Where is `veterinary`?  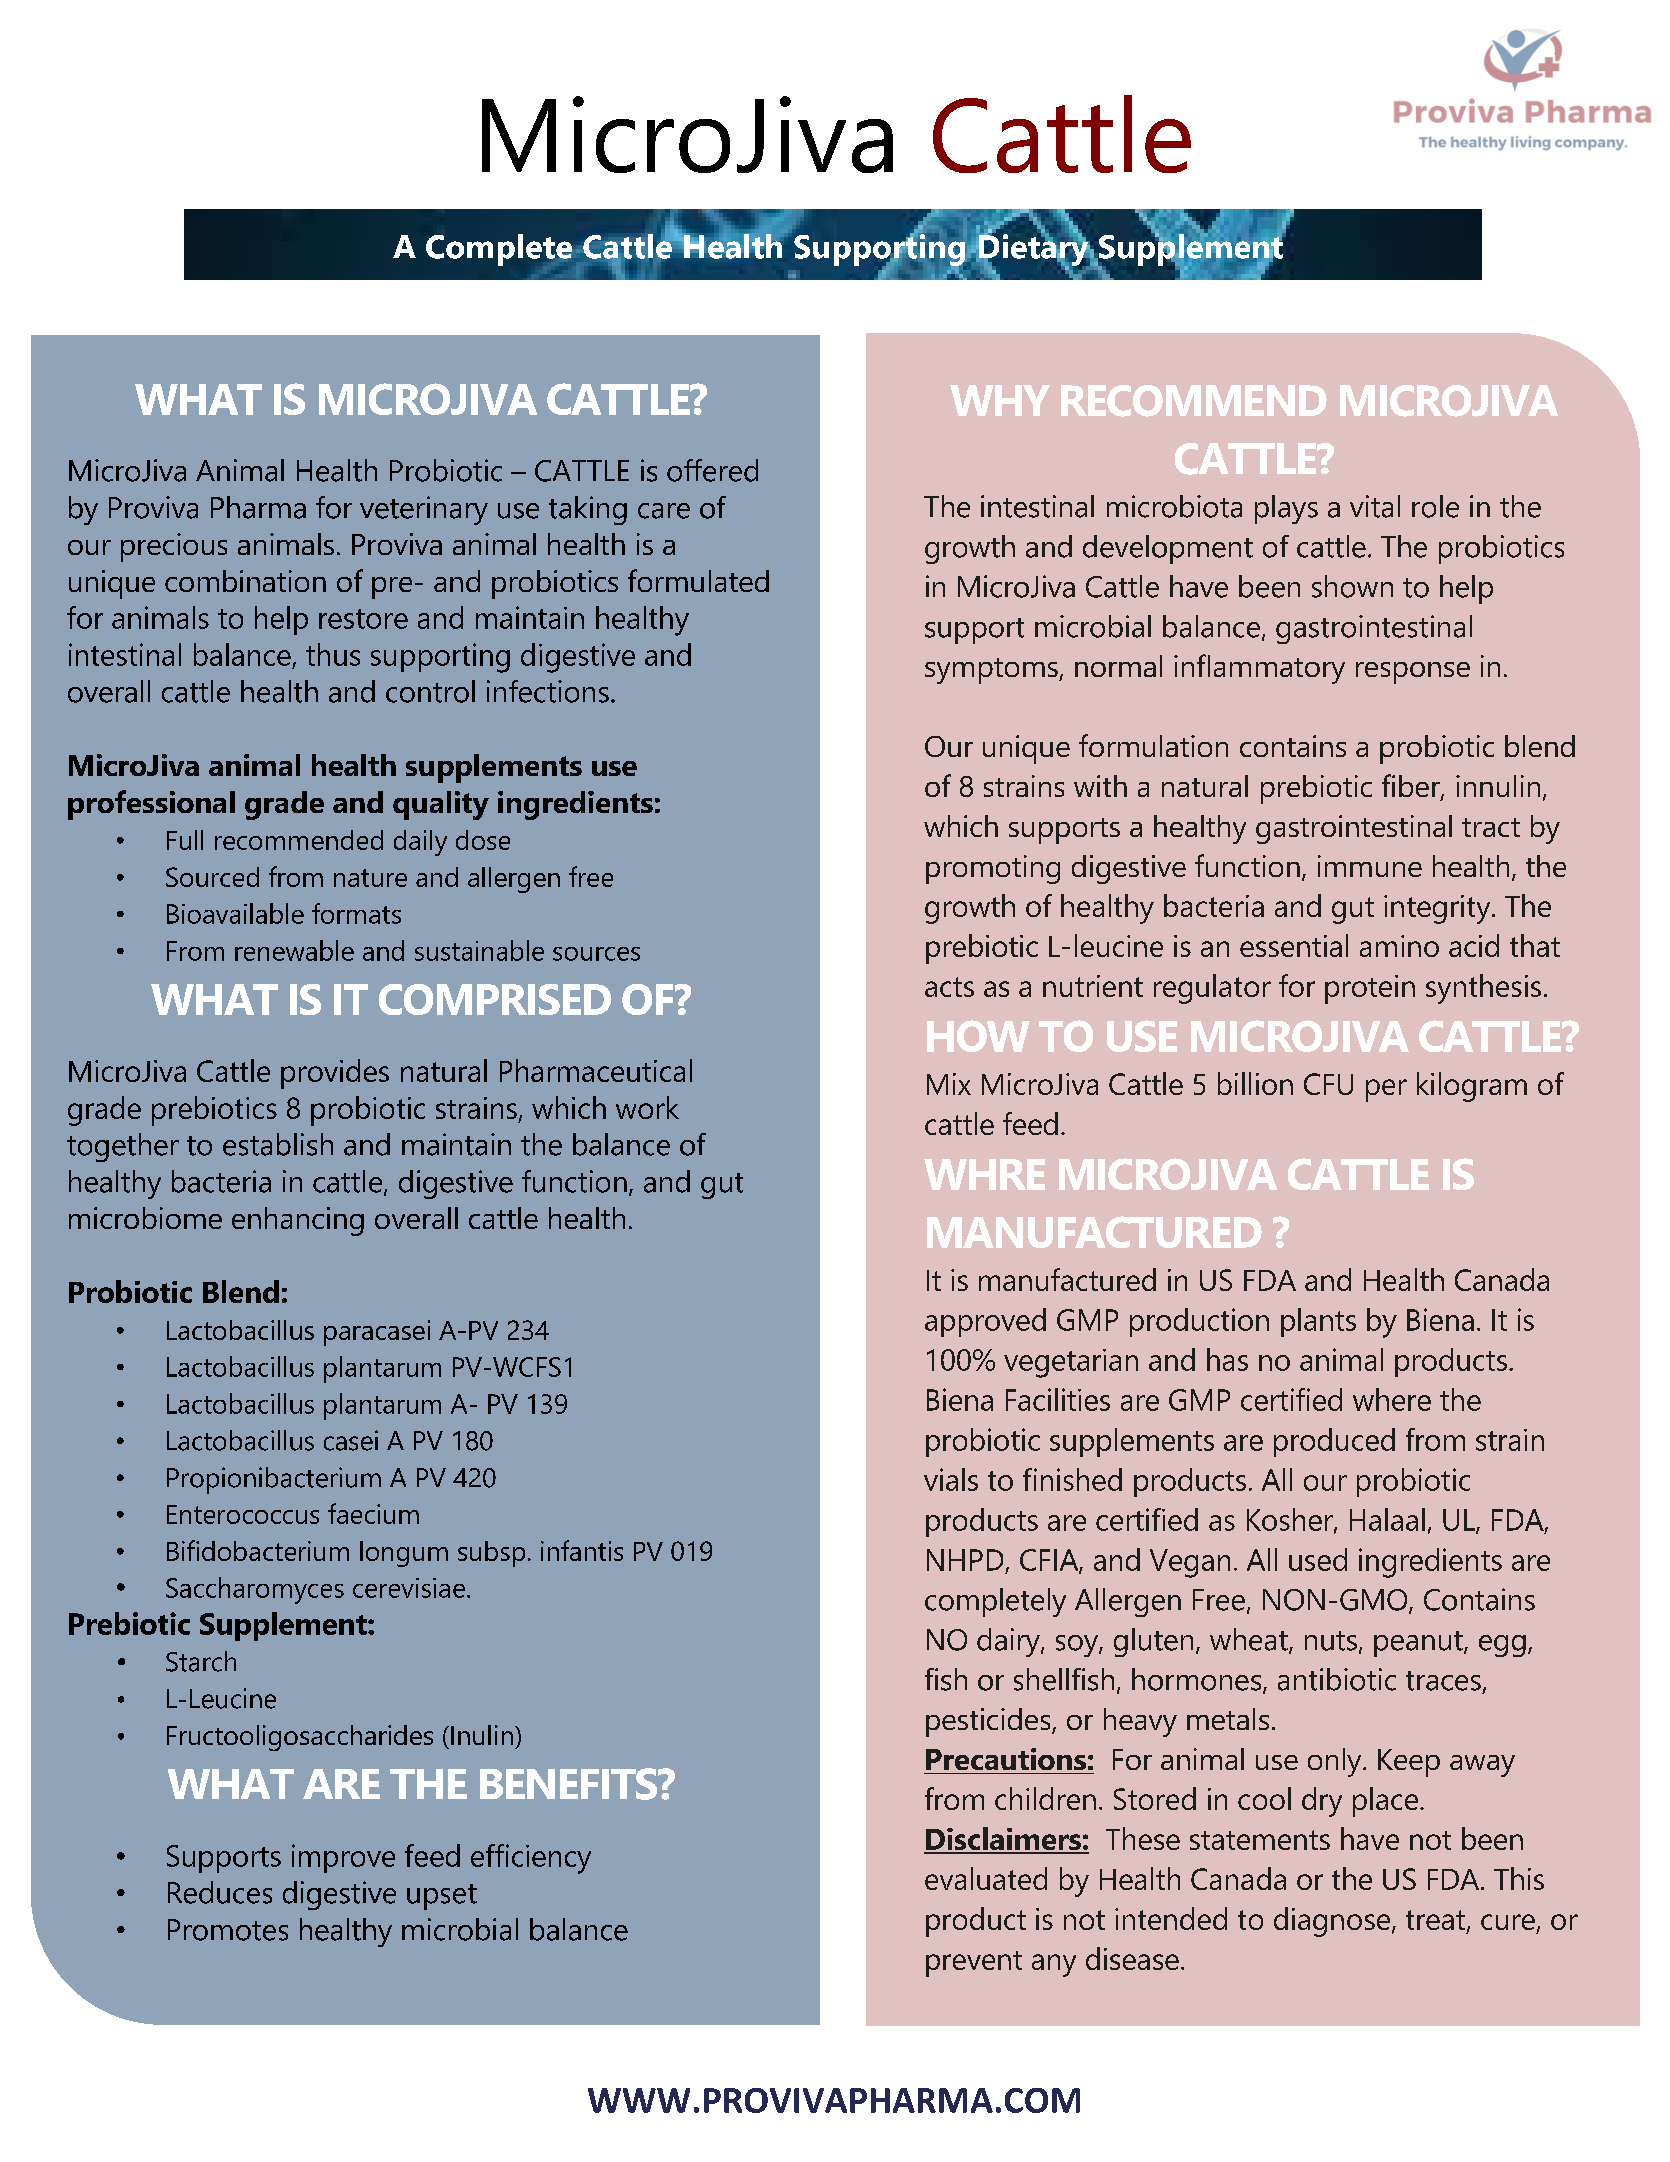 veterinary is located at coordinates (424, 510).
